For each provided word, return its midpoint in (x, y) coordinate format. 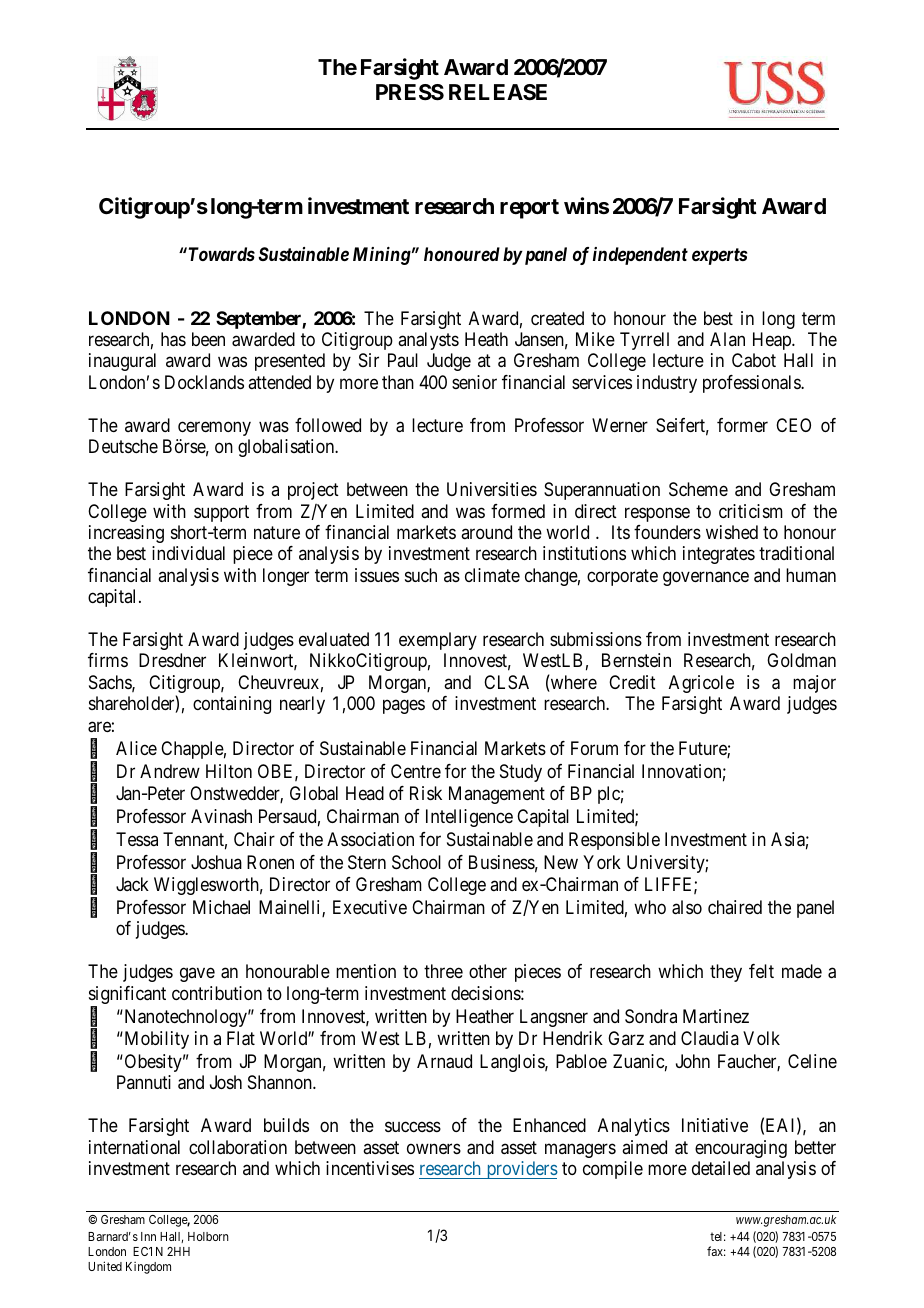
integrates (719, 555)
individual (188, 553)
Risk (426, 793)
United (105, 1266)
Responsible (614, 841)
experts (719, 256)
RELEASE (498, 92)
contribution (217, 993)
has (173, 339)
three (443, 971)
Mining (382, 256)
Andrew (170, 771)
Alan (727, 339)
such (421, 575)
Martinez (716, 1016)
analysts (428, 341)
